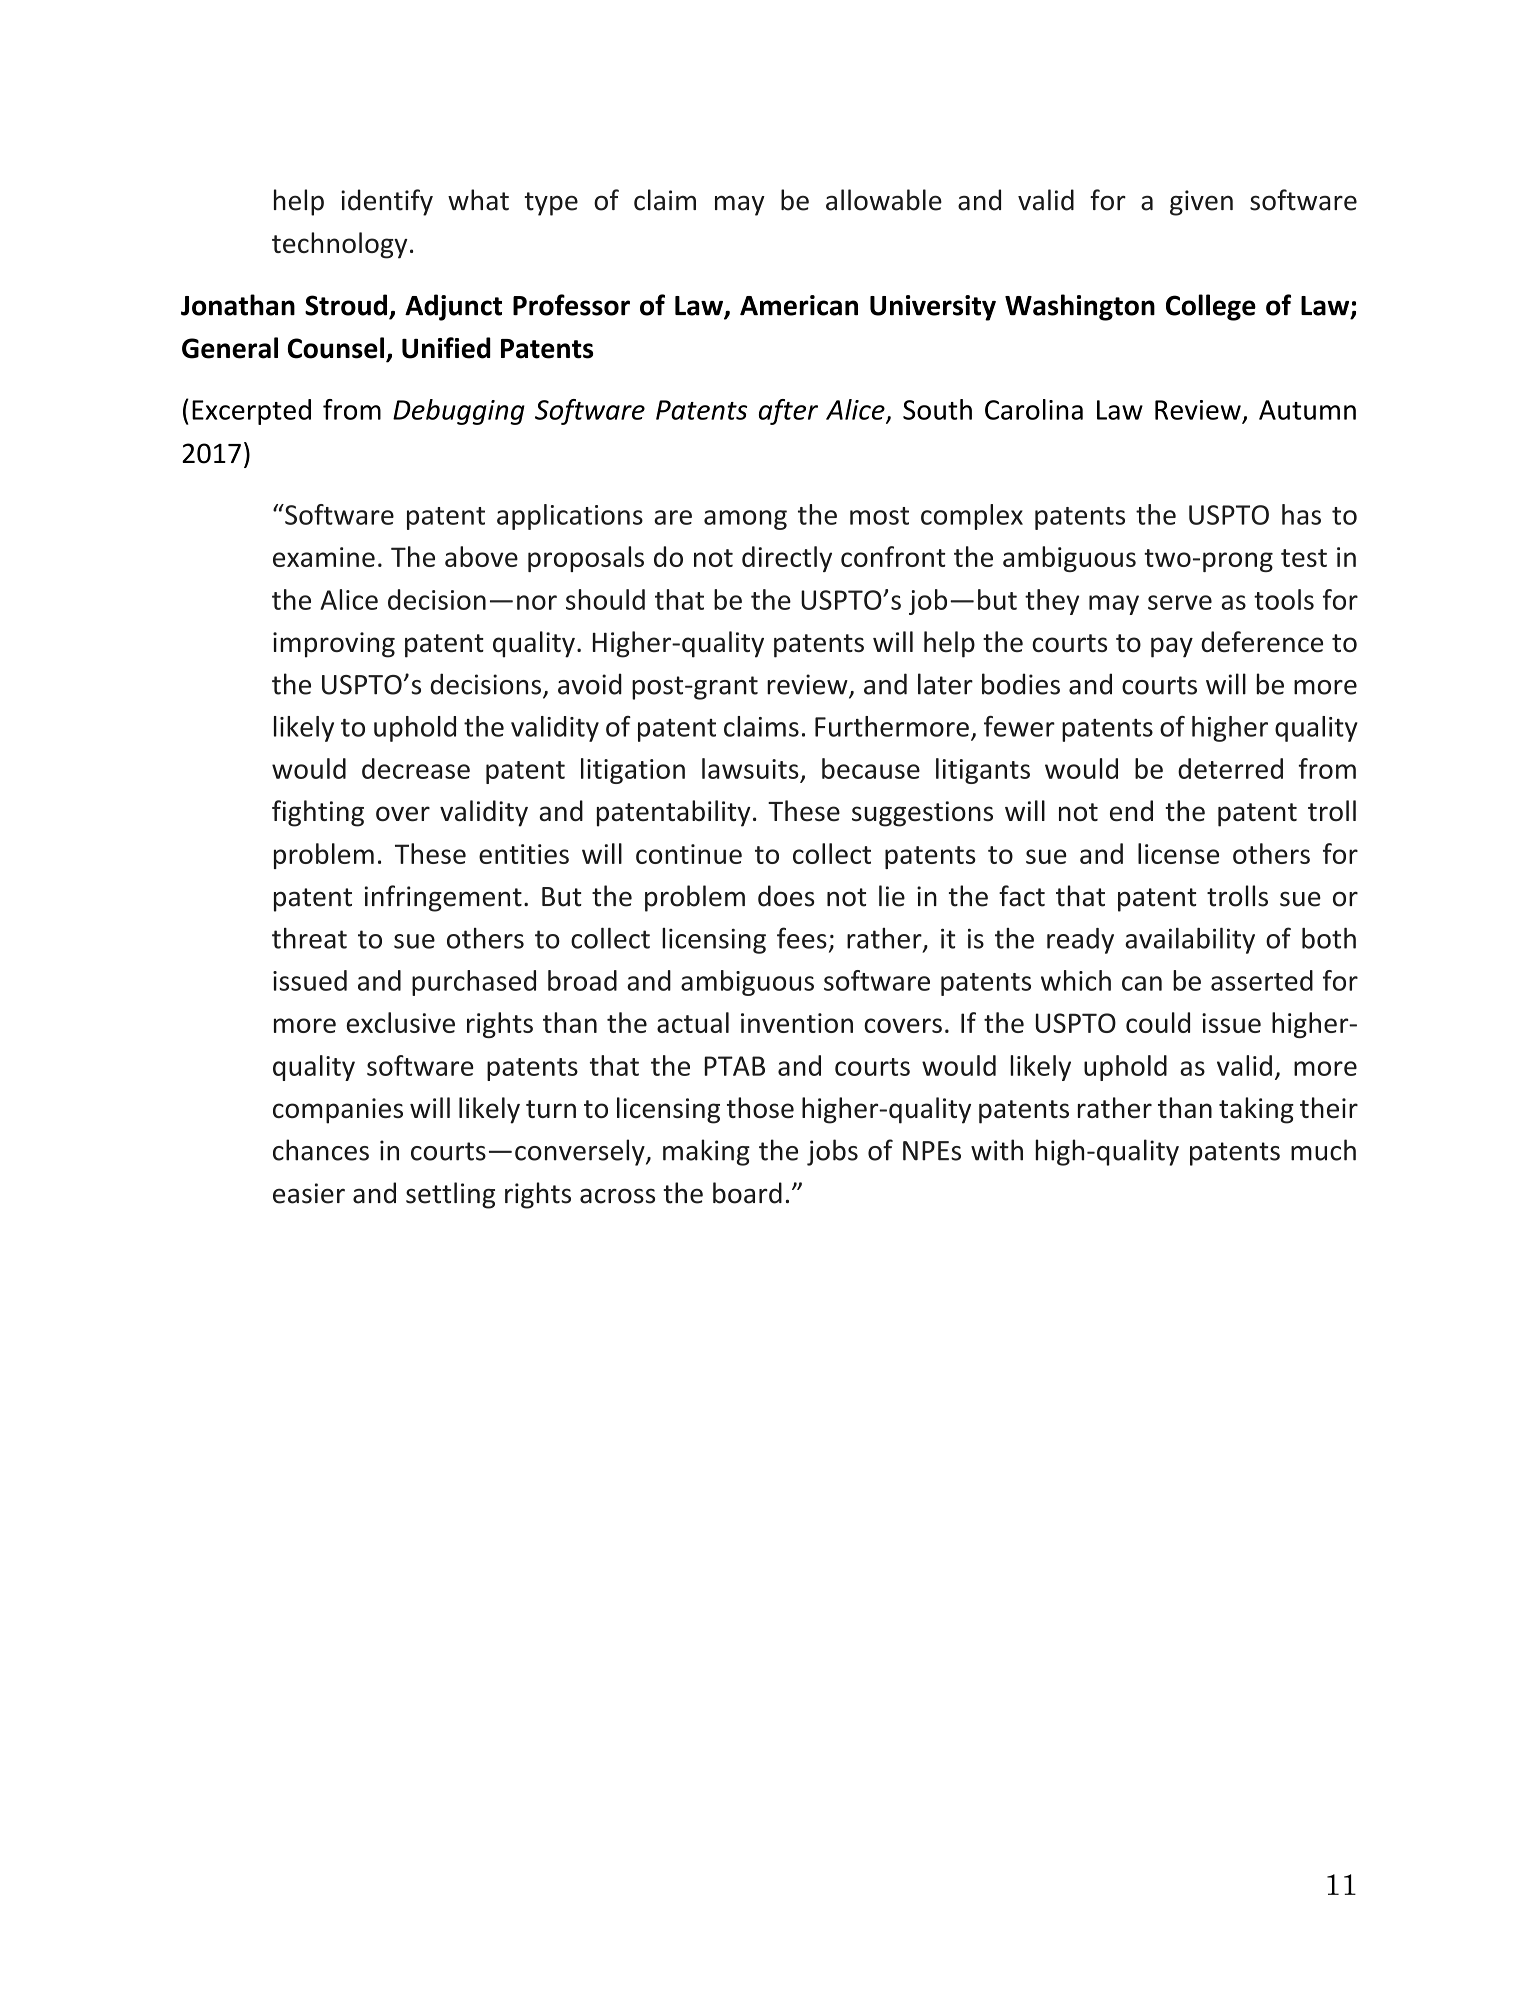  Describe the element at coordinates (340, 245) in the page. I see `technology` at that location.
